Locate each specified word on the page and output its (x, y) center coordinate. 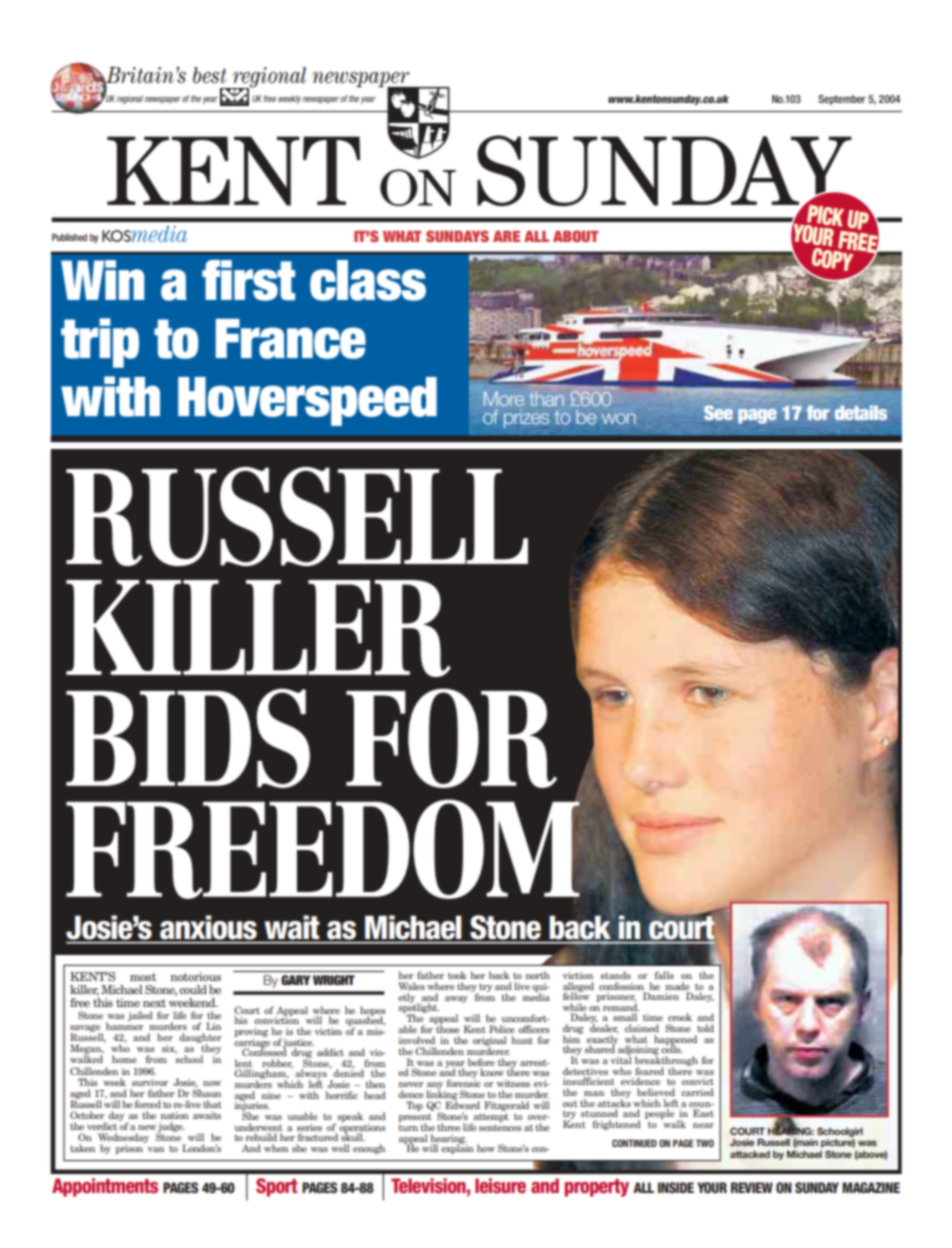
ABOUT (575, 236)
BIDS (188, 738)
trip (100, 343)
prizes (526, 419)
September (842, 100)
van (156, 1149)
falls (664, 975)
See (718, 412)
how (486, 1148)
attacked (750, 1154)
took (457, 975)
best (210, 75)
